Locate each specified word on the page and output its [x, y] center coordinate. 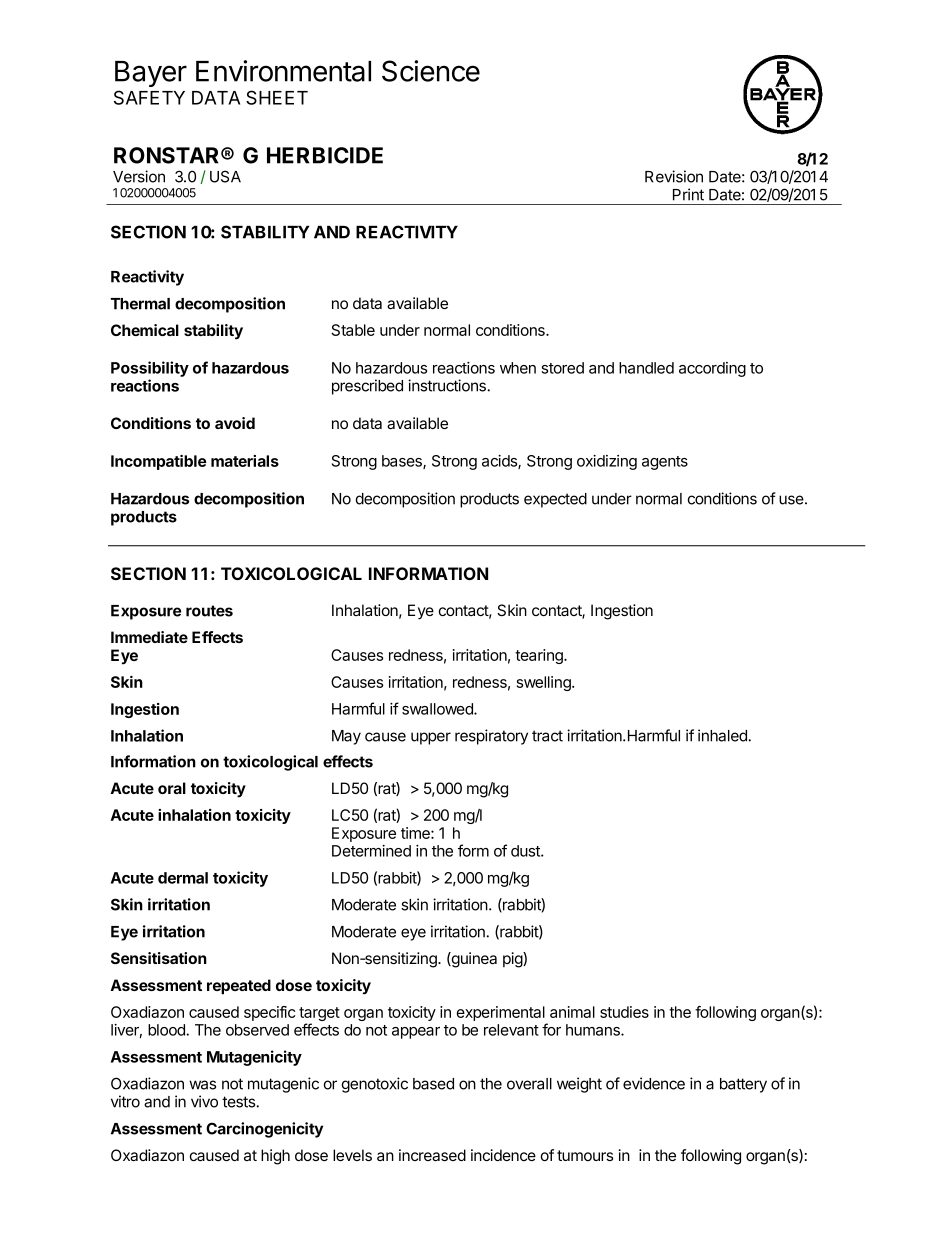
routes [209, 611]
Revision [674, 176]
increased [432, 1155]
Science [431, 71]
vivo [204, 1101]
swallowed [438, 709]
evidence [654, 1083]
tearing [540, 656]
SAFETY [149, 97]
